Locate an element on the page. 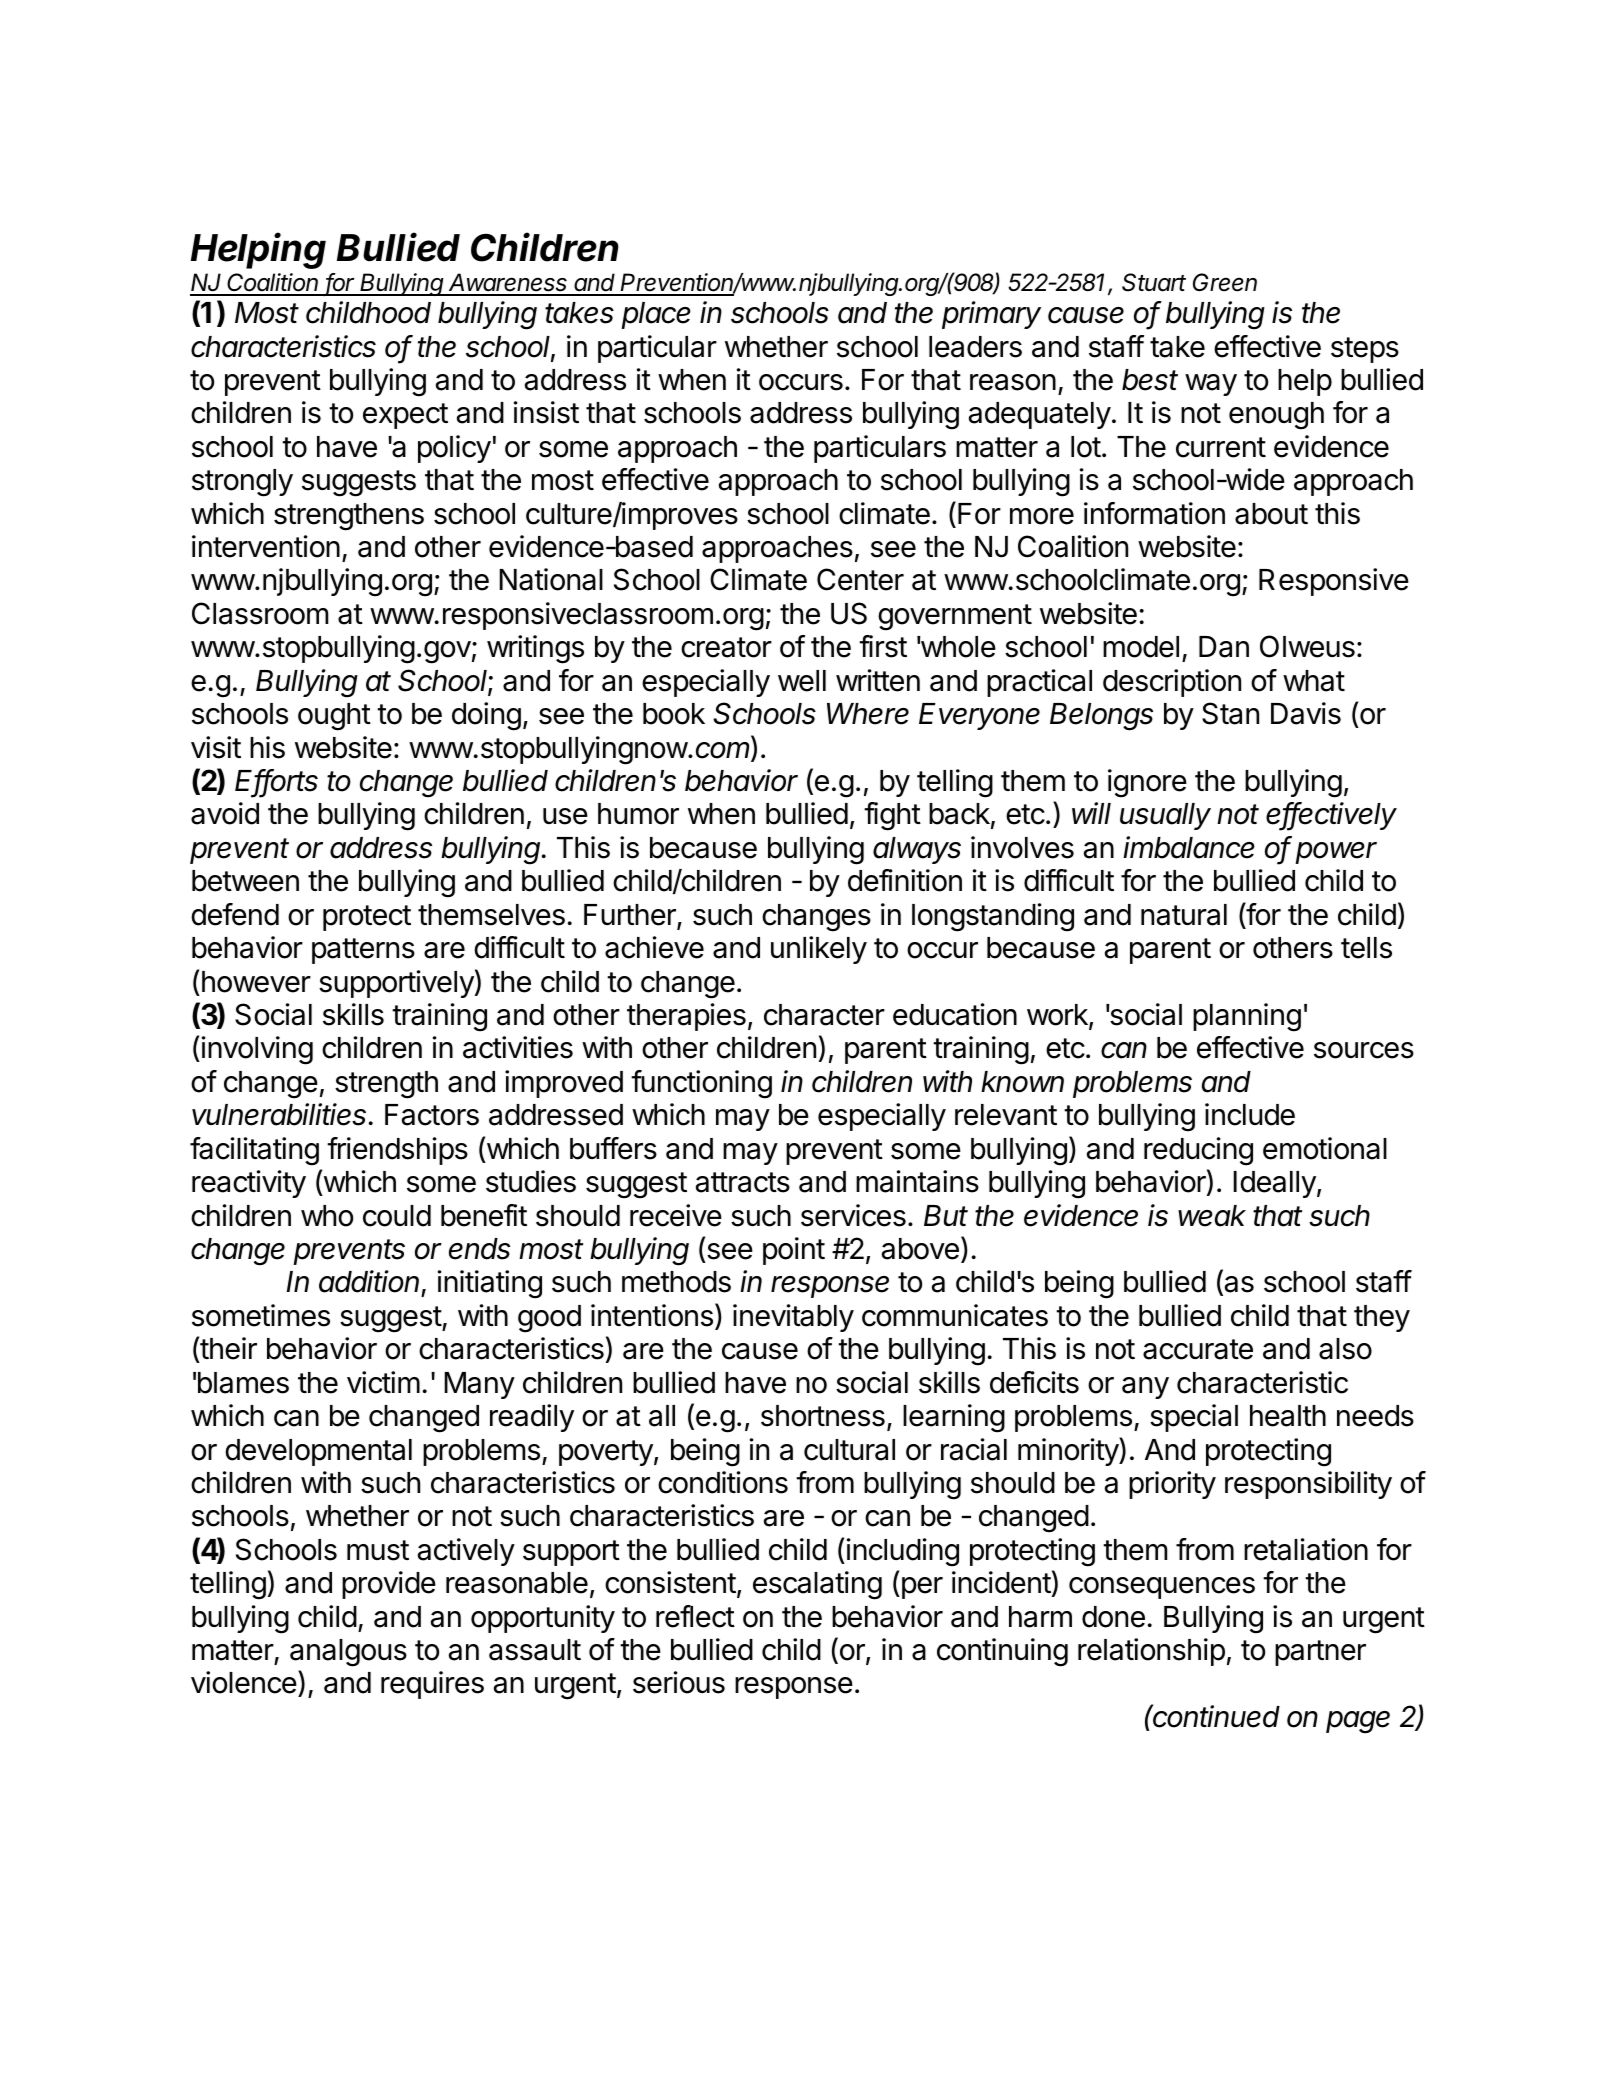  accurate is located at coordinates (1198, 1349).
